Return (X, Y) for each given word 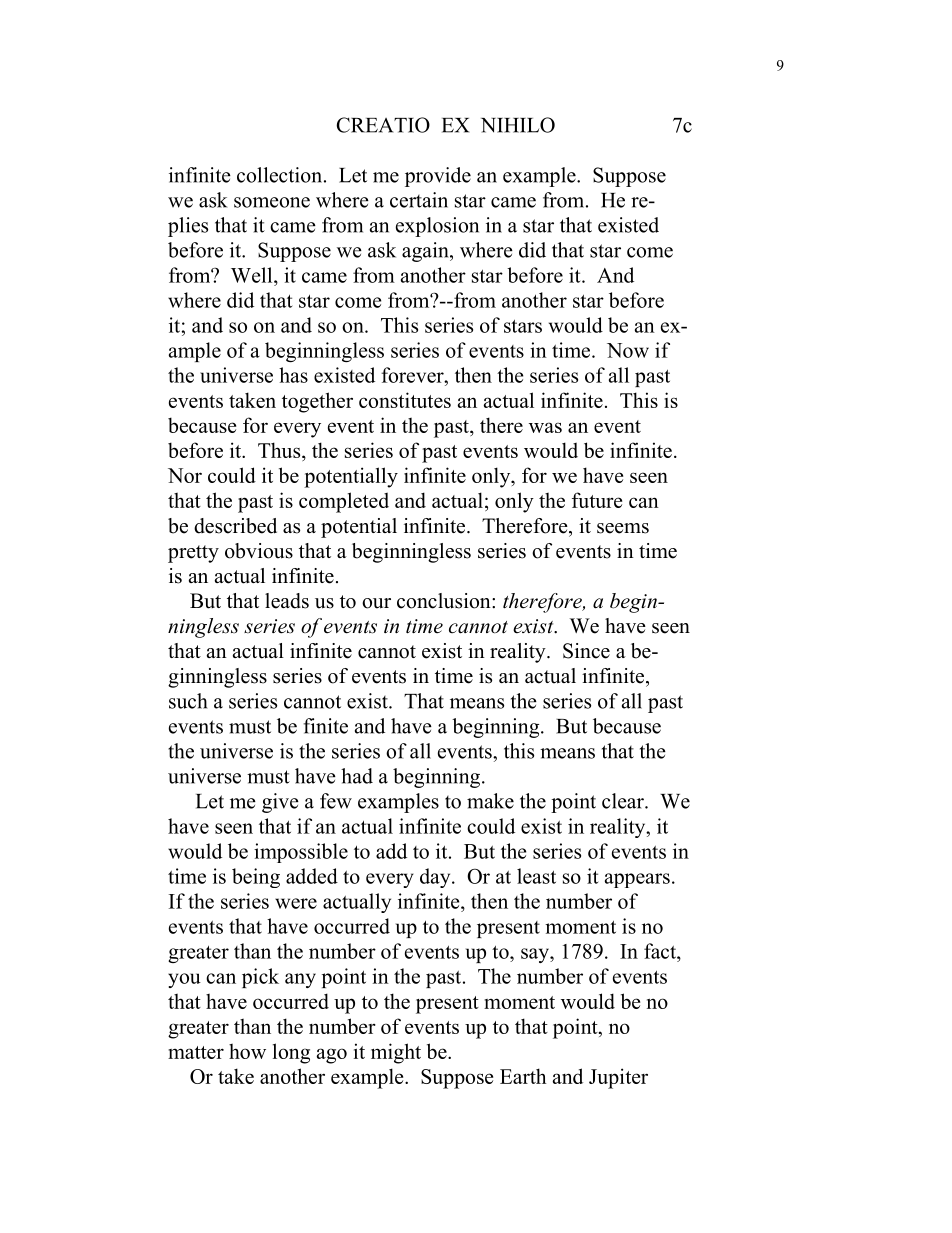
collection (281, 175)
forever (413, 375)
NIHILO (518, 125)
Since (586, 651)
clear (624, 801)
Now (628, 350)
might (396, 1053)
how (247, 1051)
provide (438, 177)
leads (287, 601)
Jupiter (618, 1078)
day (436, 878)
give (280, 803)
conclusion (445, 601)
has (293, 375)
